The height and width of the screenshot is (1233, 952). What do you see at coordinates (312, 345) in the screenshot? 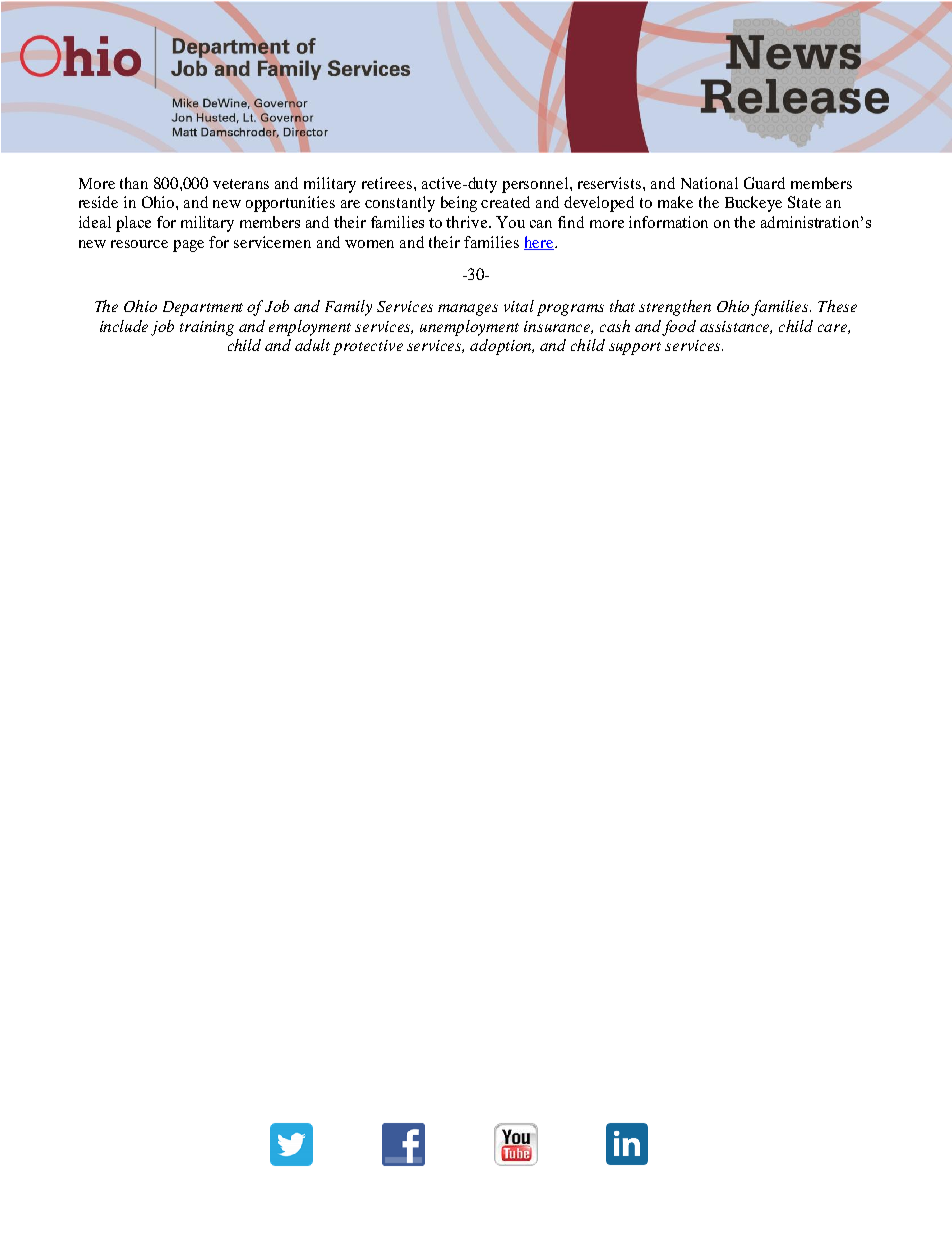
I see `adult` at bounding box center [312, 345].
